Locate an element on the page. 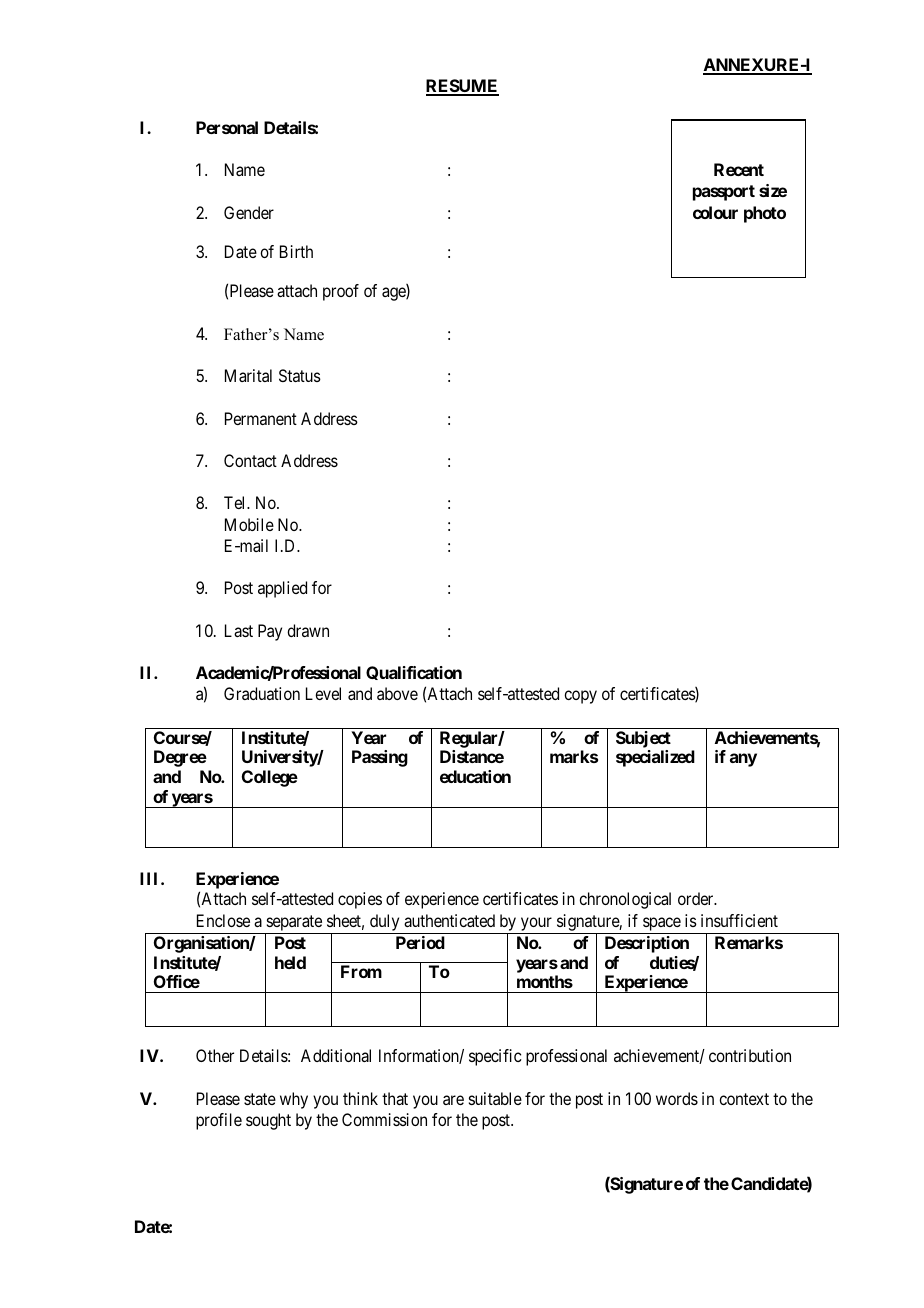 The height and width of the page is (1308, 924). are is located at coordinates (453, 1100).
